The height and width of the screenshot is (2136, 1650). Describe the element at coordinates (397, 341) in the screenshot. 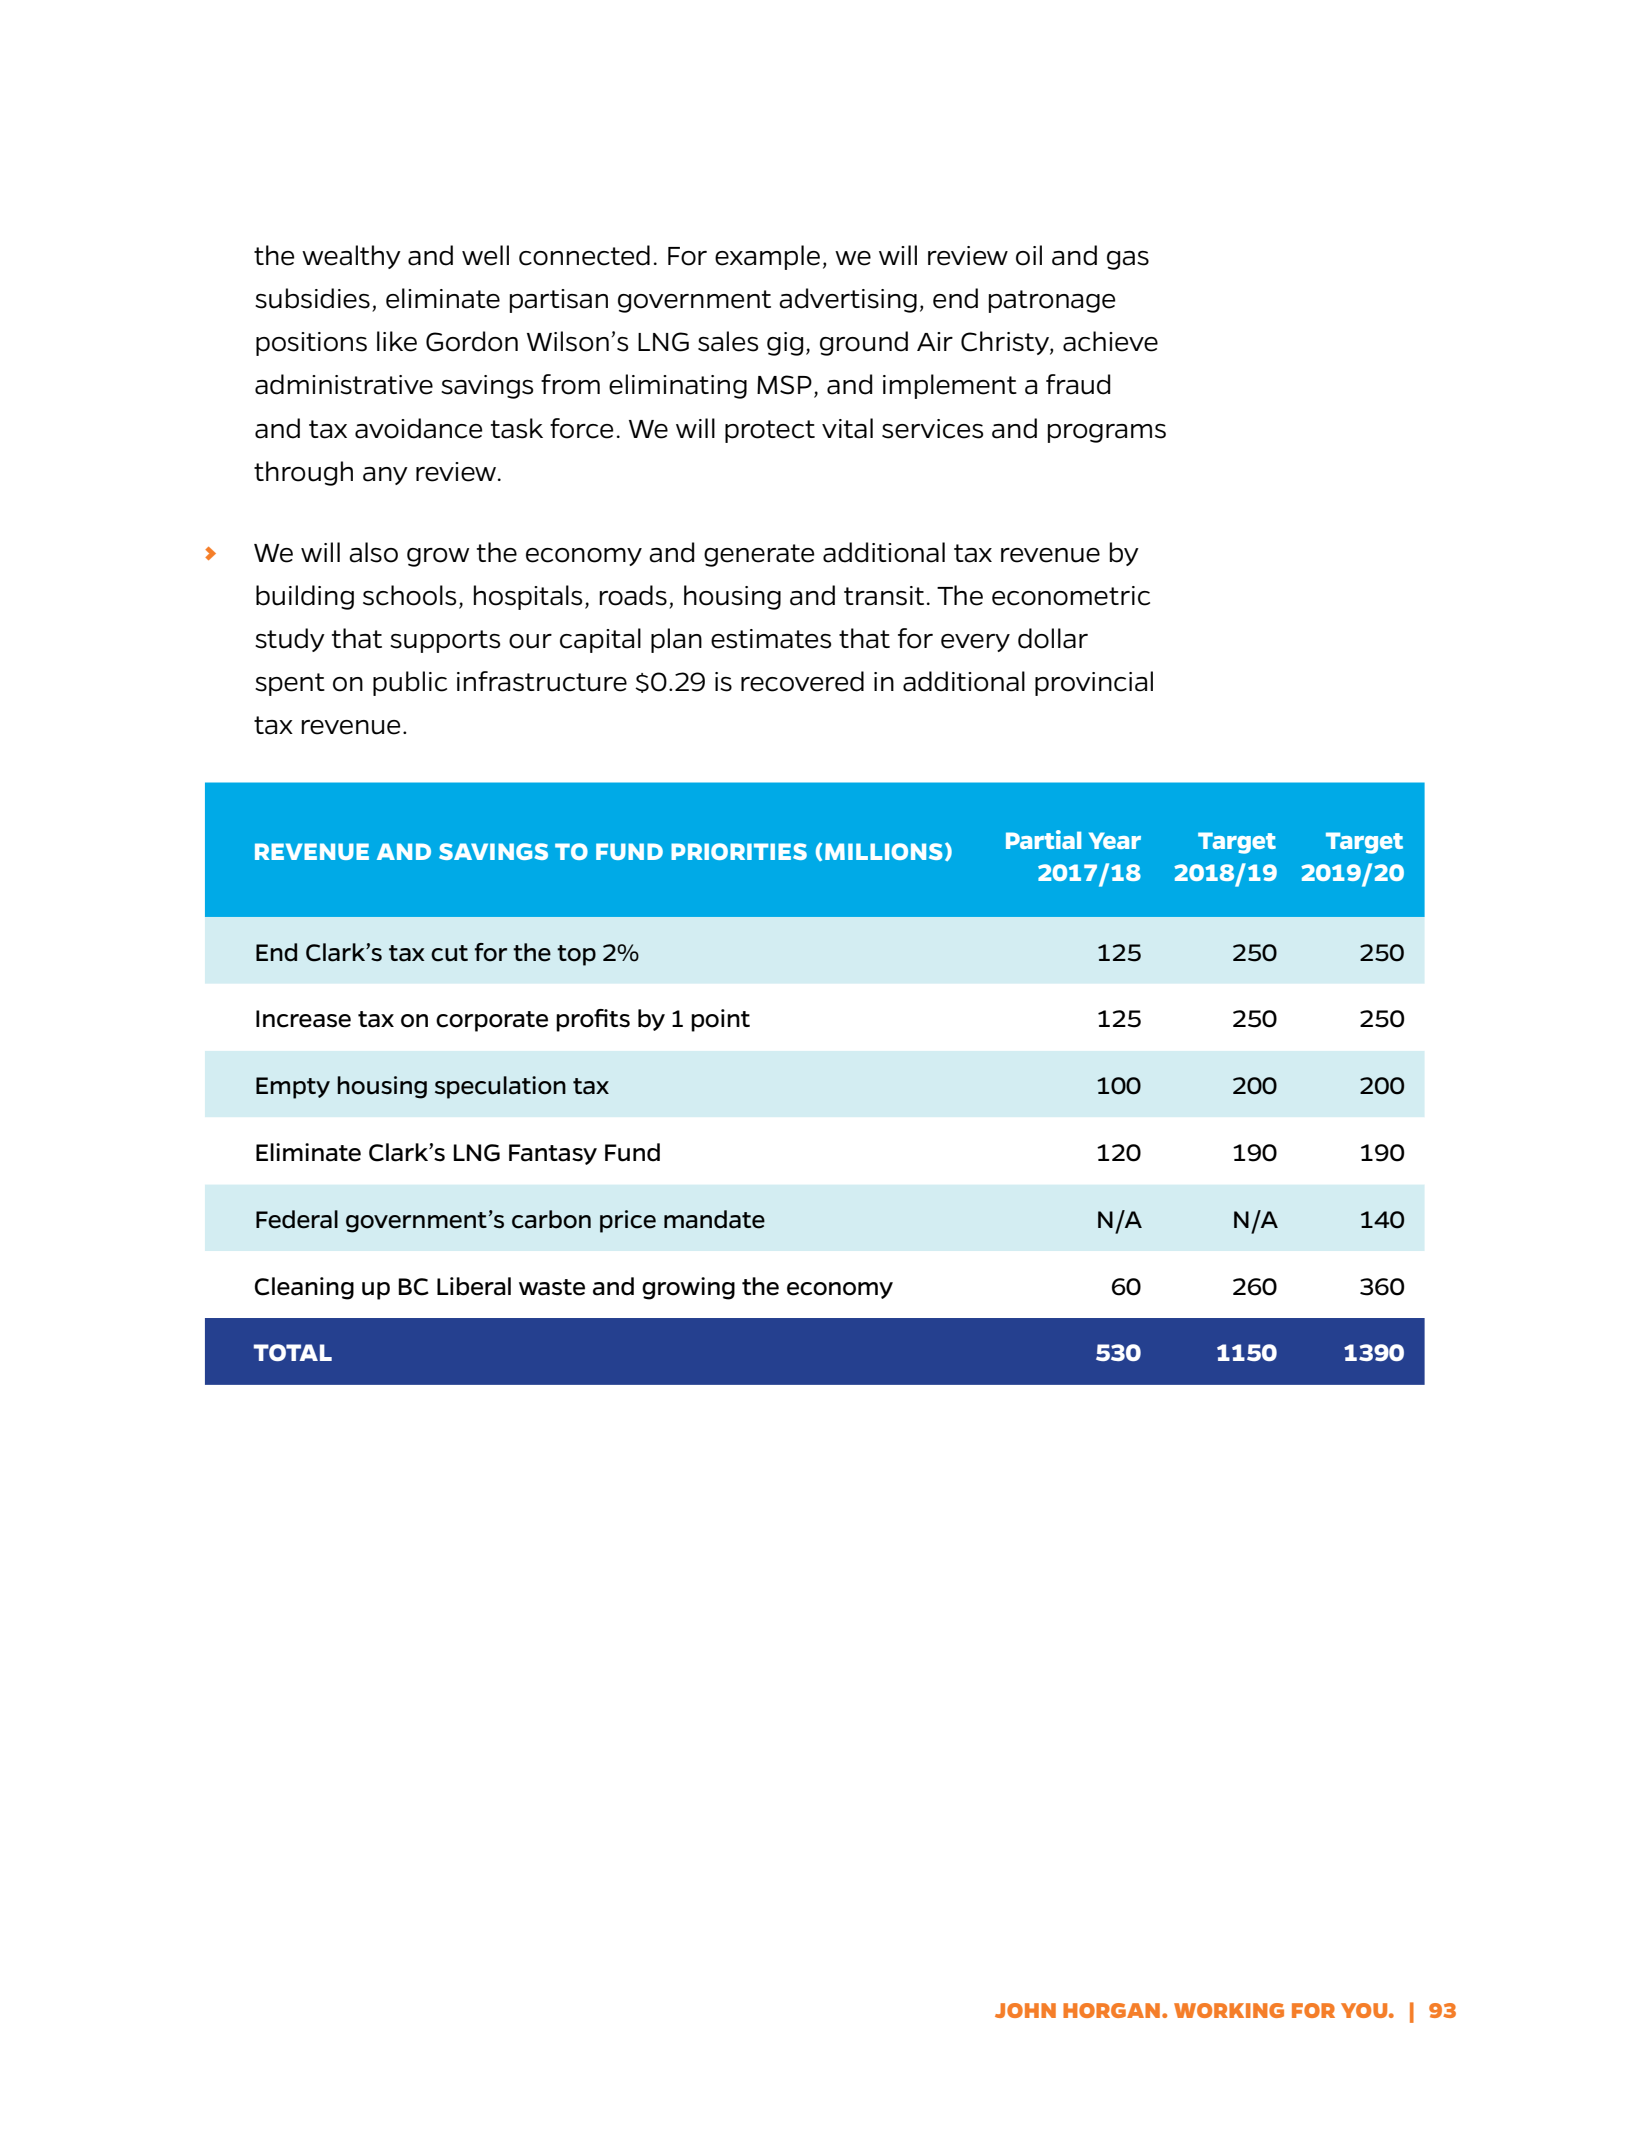

I see `like` at that location.
